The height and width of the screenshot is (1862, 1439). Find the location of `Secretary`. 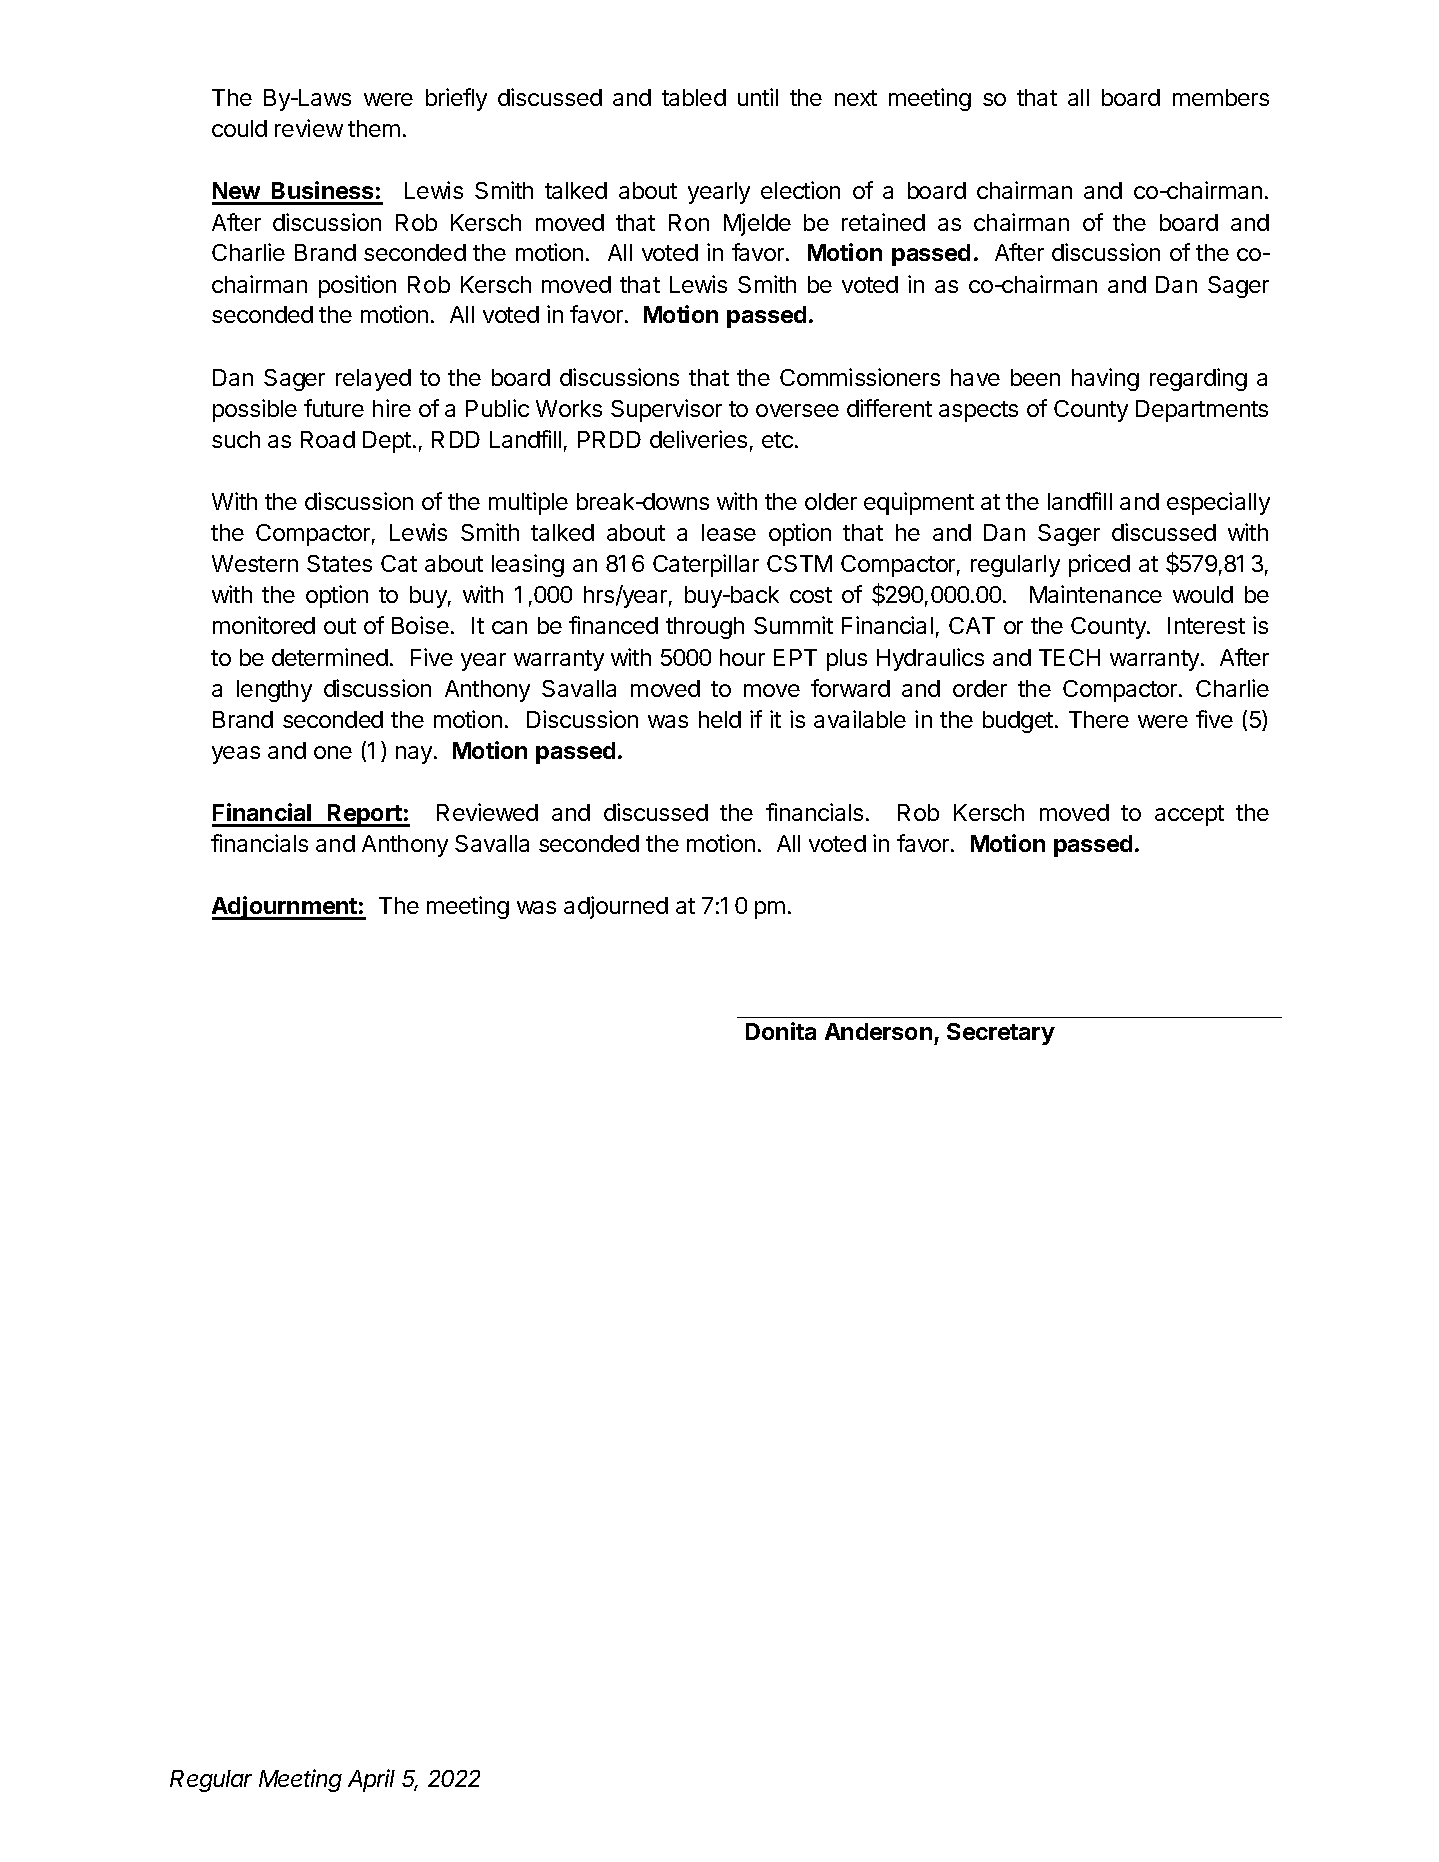

Secretary is located at coordinates (1001, 1034).
